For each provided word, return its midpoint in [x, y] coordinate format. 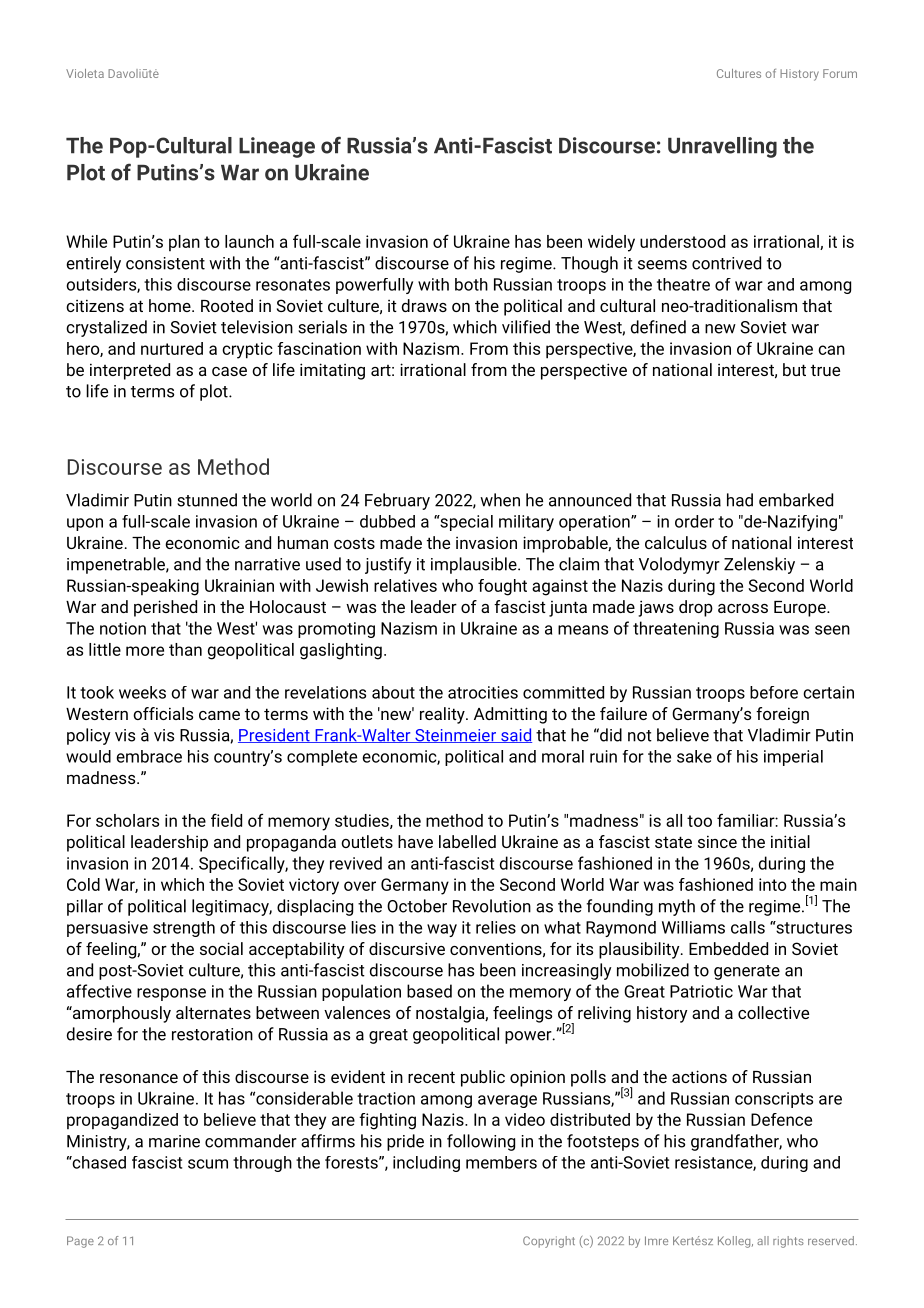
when [500, 500]
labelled [467, 841]
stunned [207, 500]
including [426, 1164]
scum [208, 1164]
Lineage [277, 147]
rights [788, 1242]
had [740, 500]
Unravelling [722, 147]
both [471, 284]
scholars [127, 820]
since [717, 841]
